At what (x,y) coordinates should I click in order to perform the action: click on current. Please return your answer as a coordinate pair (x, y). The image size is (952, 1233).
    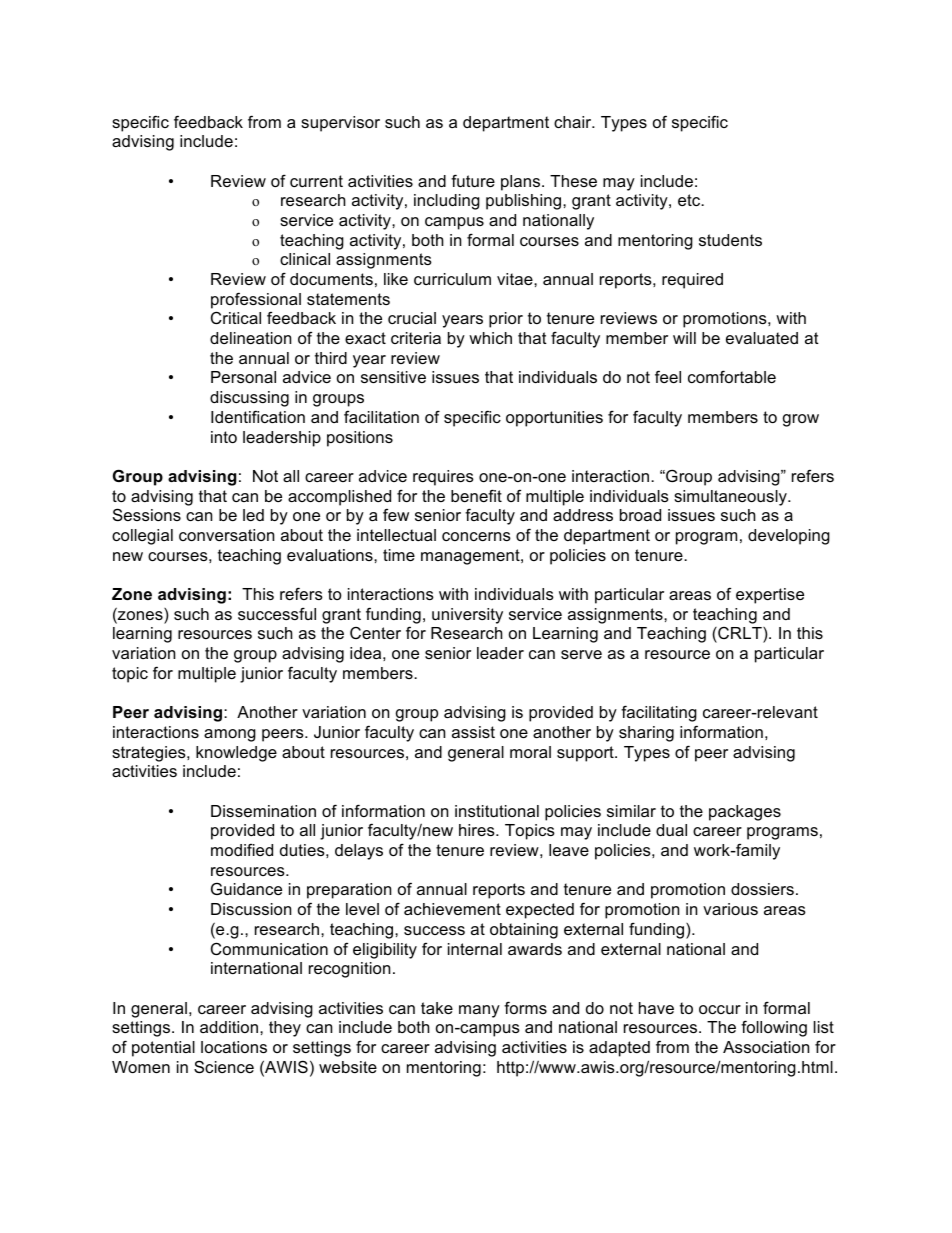
    Looking at the image, I should click on (316, 181).
